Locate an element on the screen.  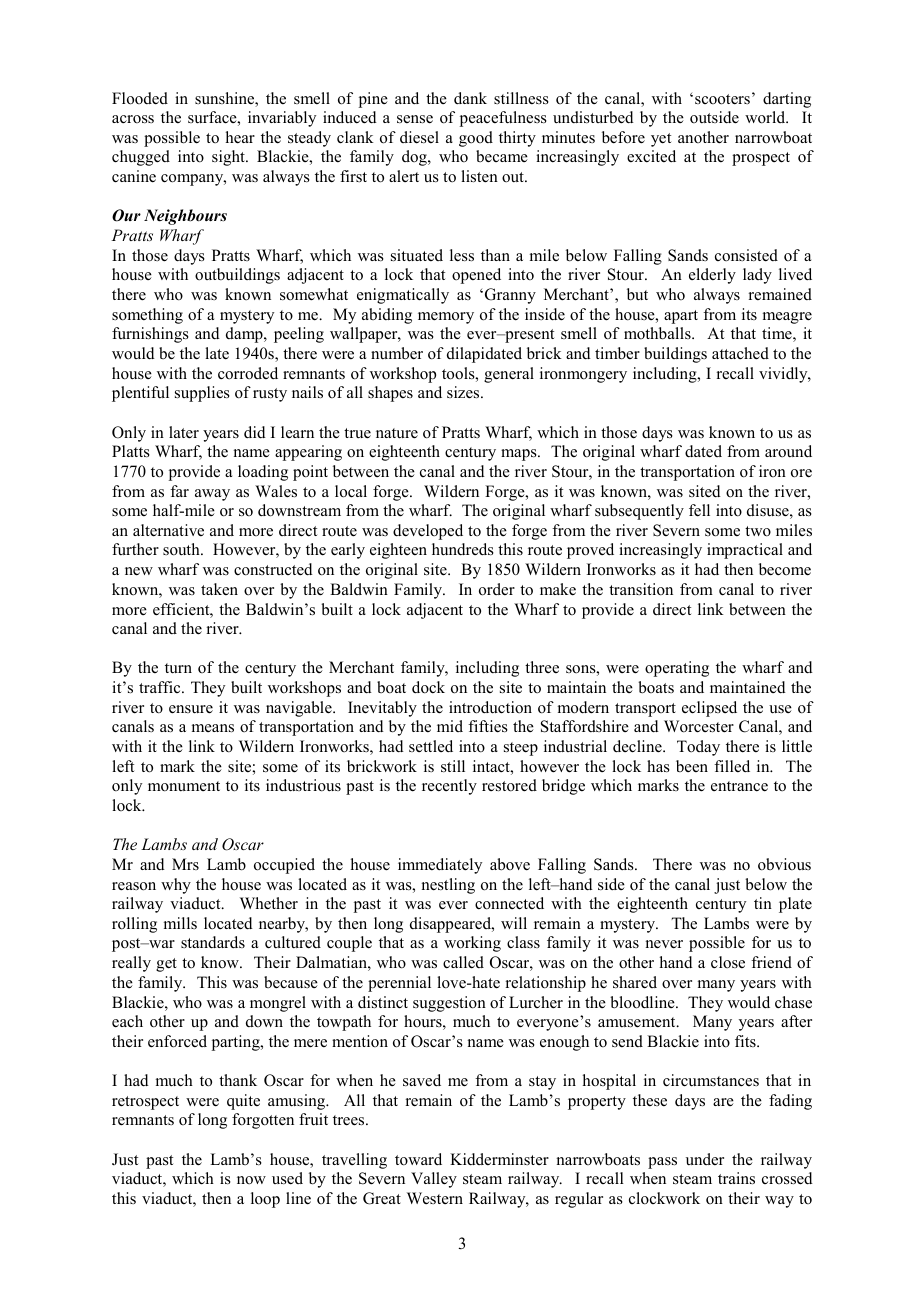
turn is located at coordinates (178, 668).
